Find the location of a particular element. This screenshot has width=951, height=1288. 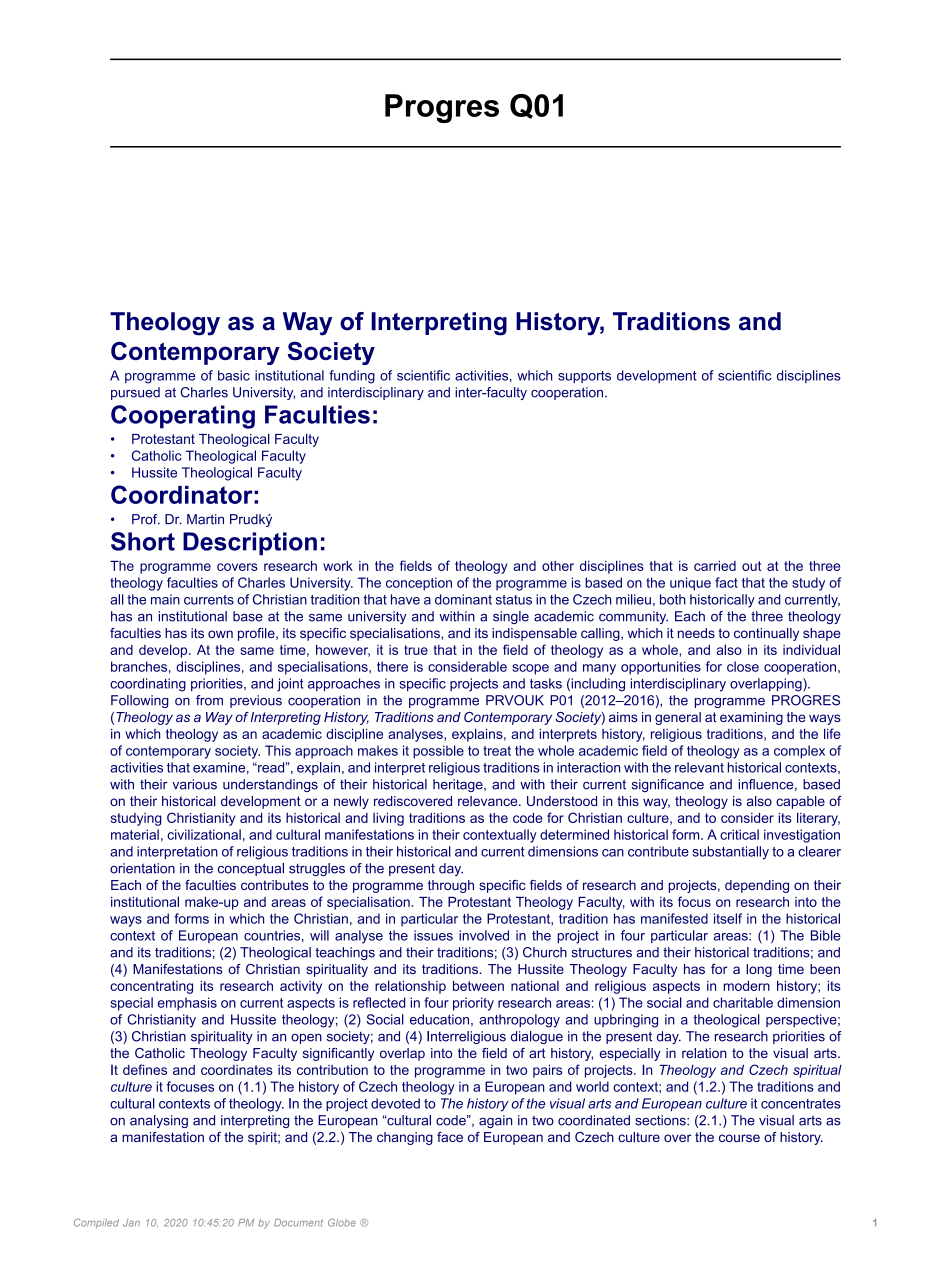

funding is located at coordinates (352, 377).
